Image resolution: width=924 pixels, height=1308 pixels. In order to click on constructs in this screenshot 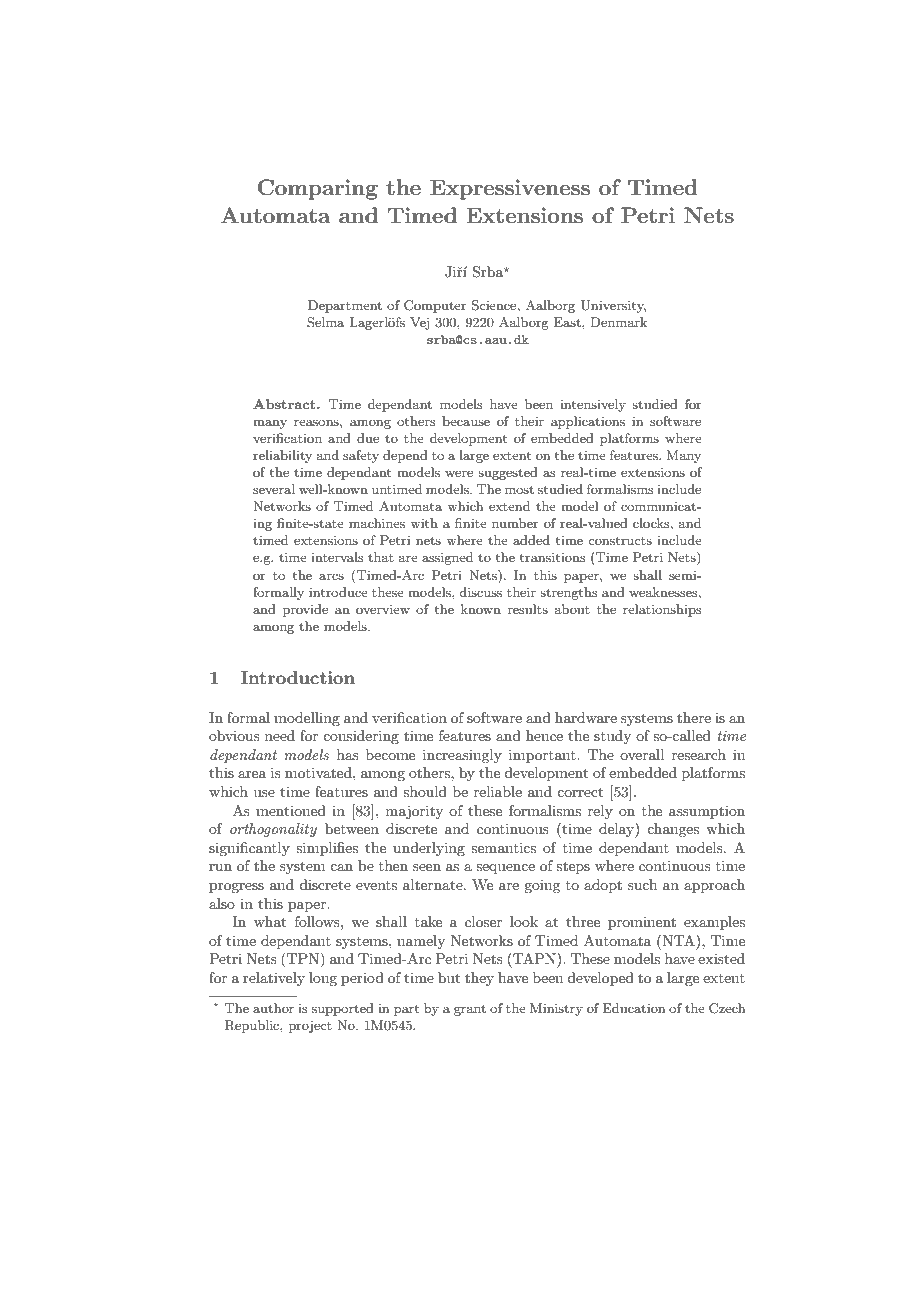, I will do `click(620, 540)`.
